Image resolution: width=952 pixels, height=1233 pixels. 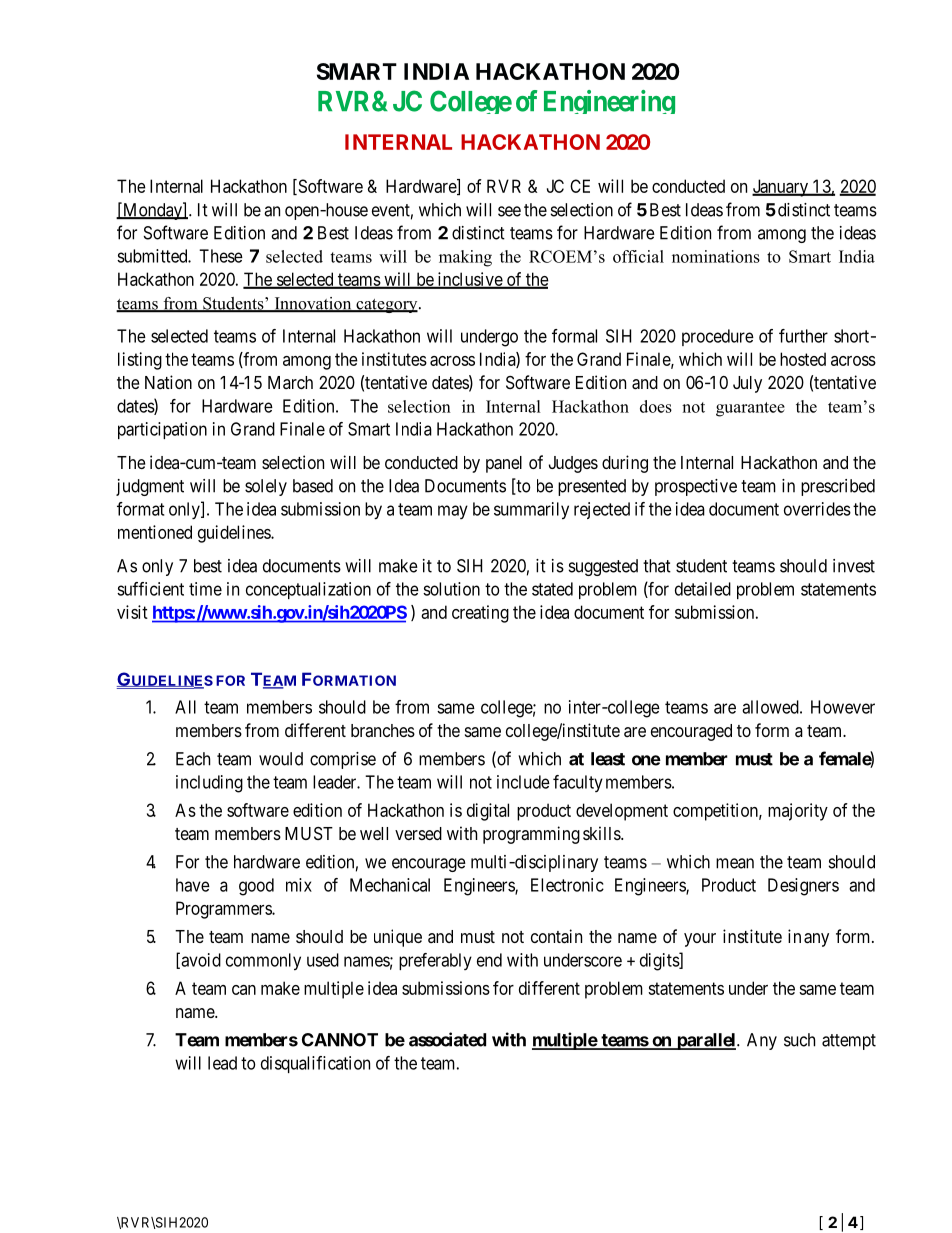 What do you see at coordinates (315, 1064) in the screenshot?
I see `disqualification` at bounding box center [315, 1064].
